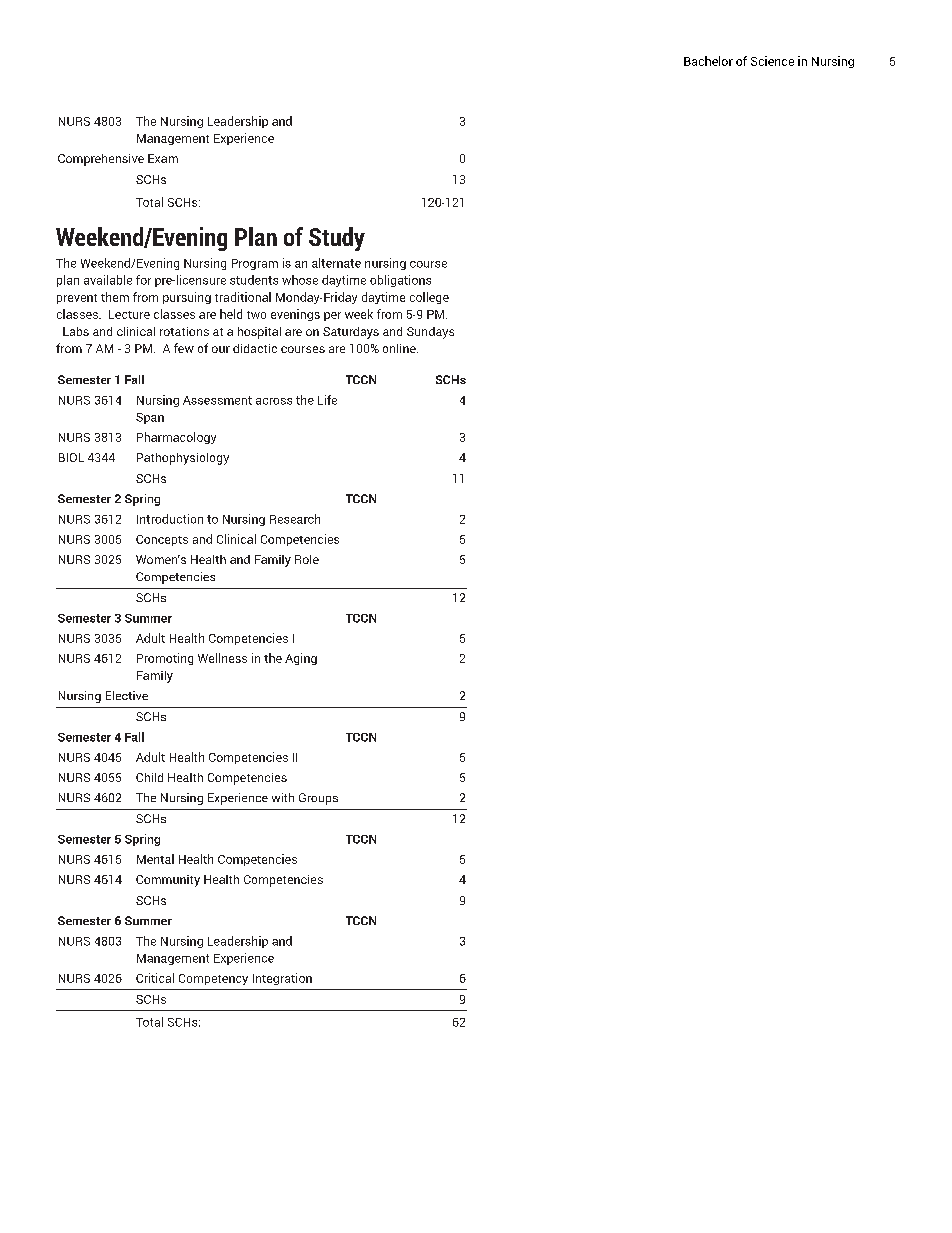 The image size is (952, 1233). What do you see at coordinates (163, 158) in the screenshot?
I see `Exam` at bounding box center [163, 158].
